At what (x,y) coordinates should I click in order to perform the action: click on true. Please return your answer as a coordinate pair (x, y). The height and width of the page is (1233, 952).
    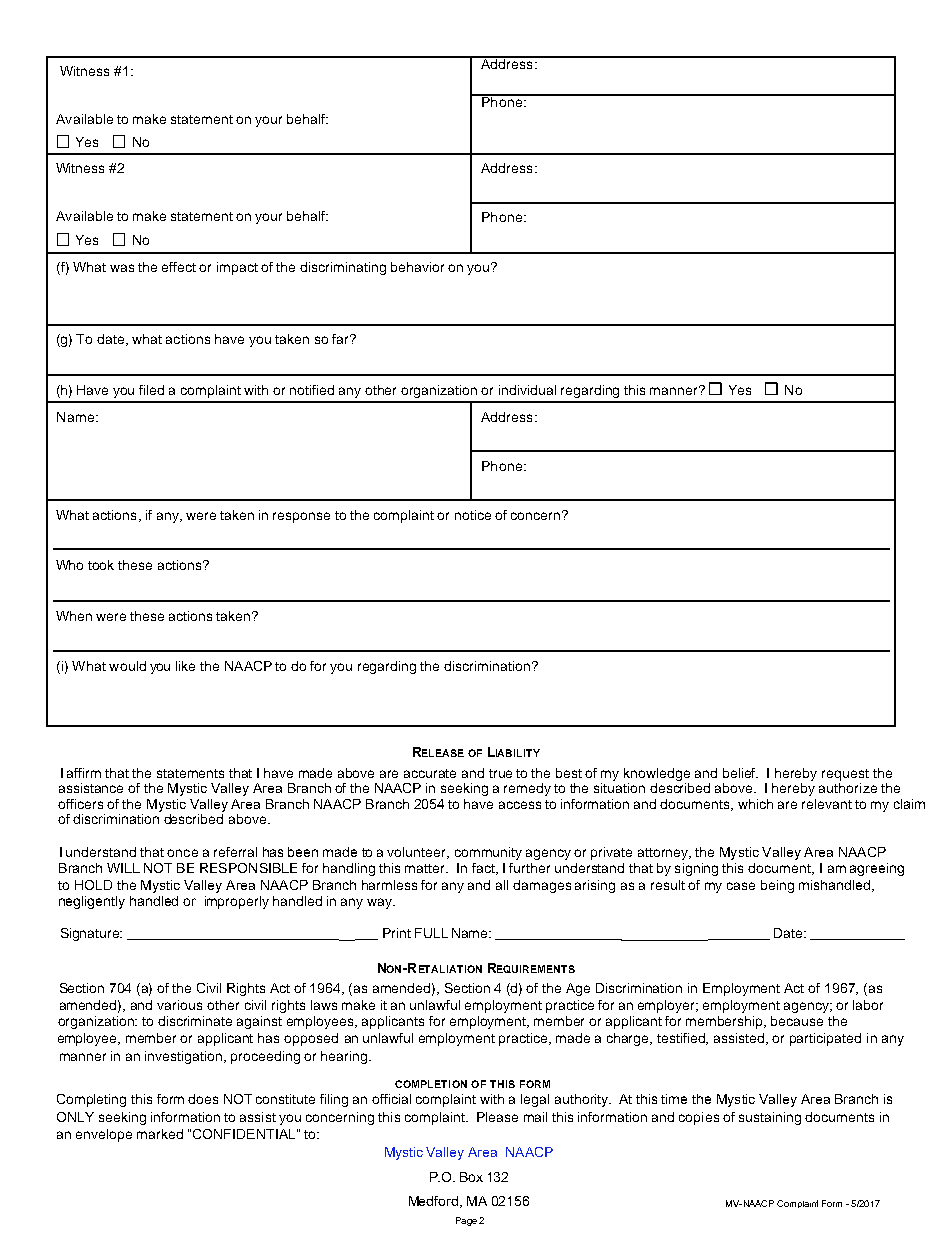
    Looking at the image, I should click on (500, 773).
